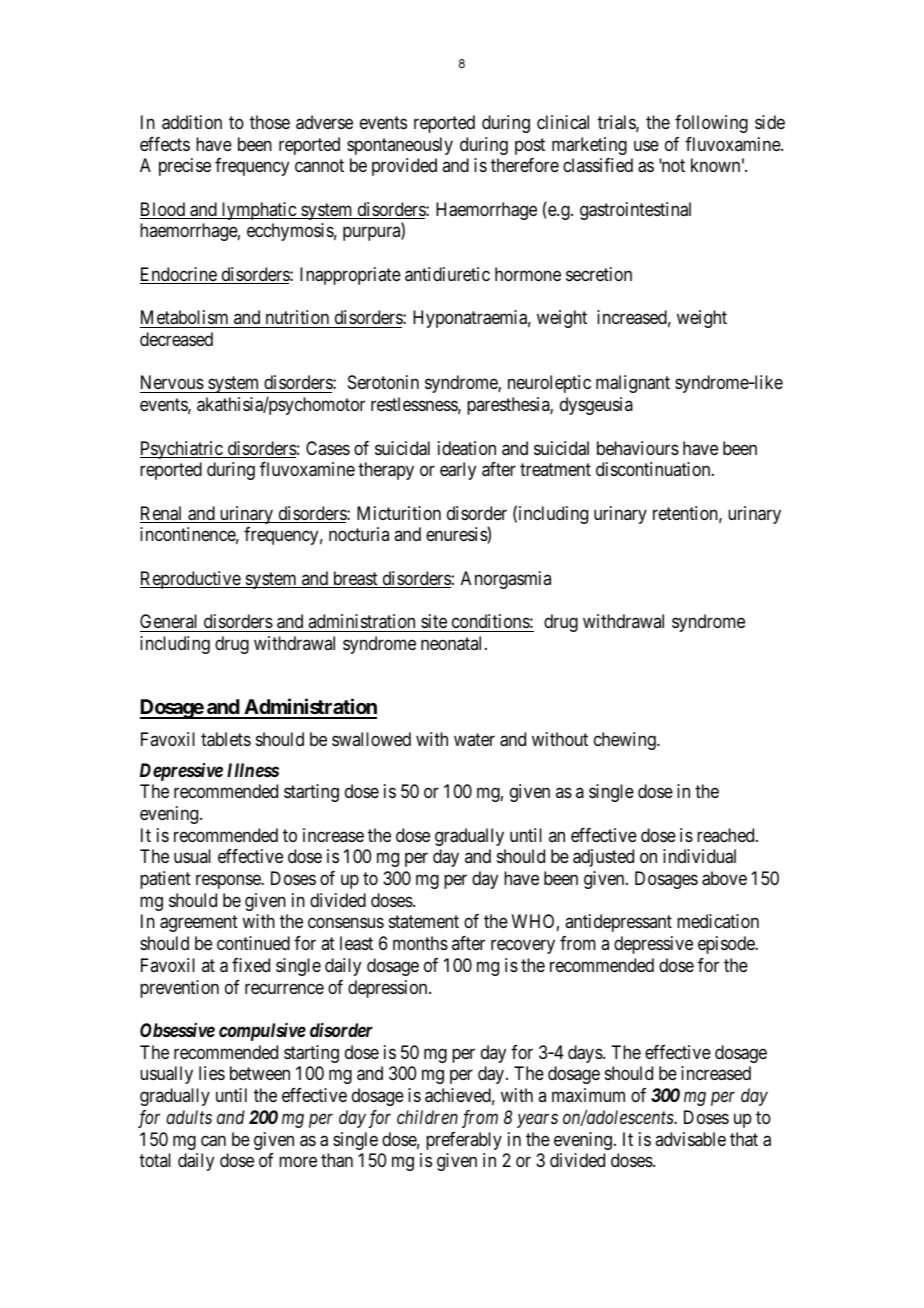  I want to click on Psychiatric, so click(182, 450).
